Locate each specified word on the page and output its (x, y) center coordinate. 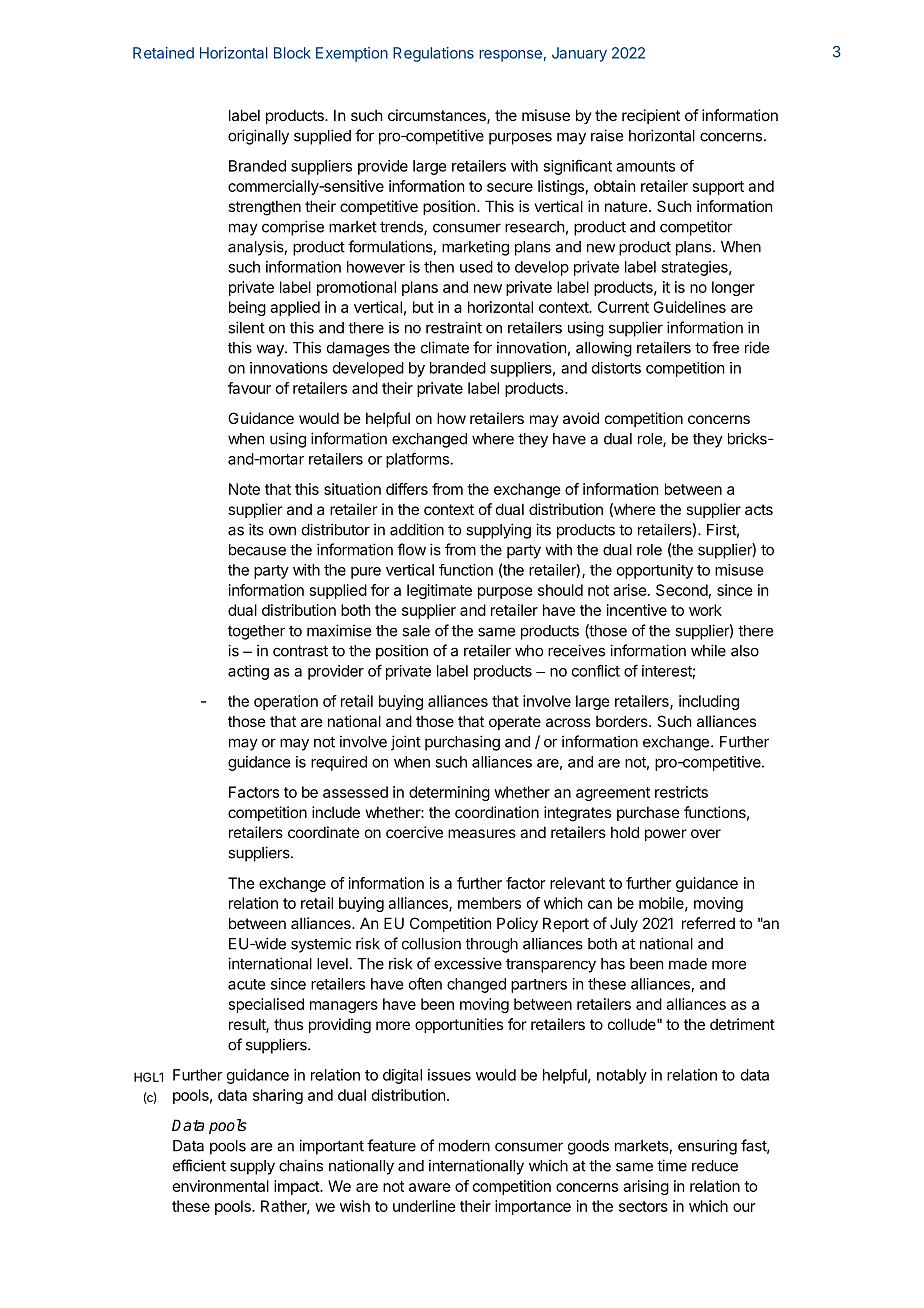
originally (258, 137)
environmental (221, 1186)
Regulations (433, 54)
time (672, 1165)
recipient (651, 116)
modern (464, 1146)
